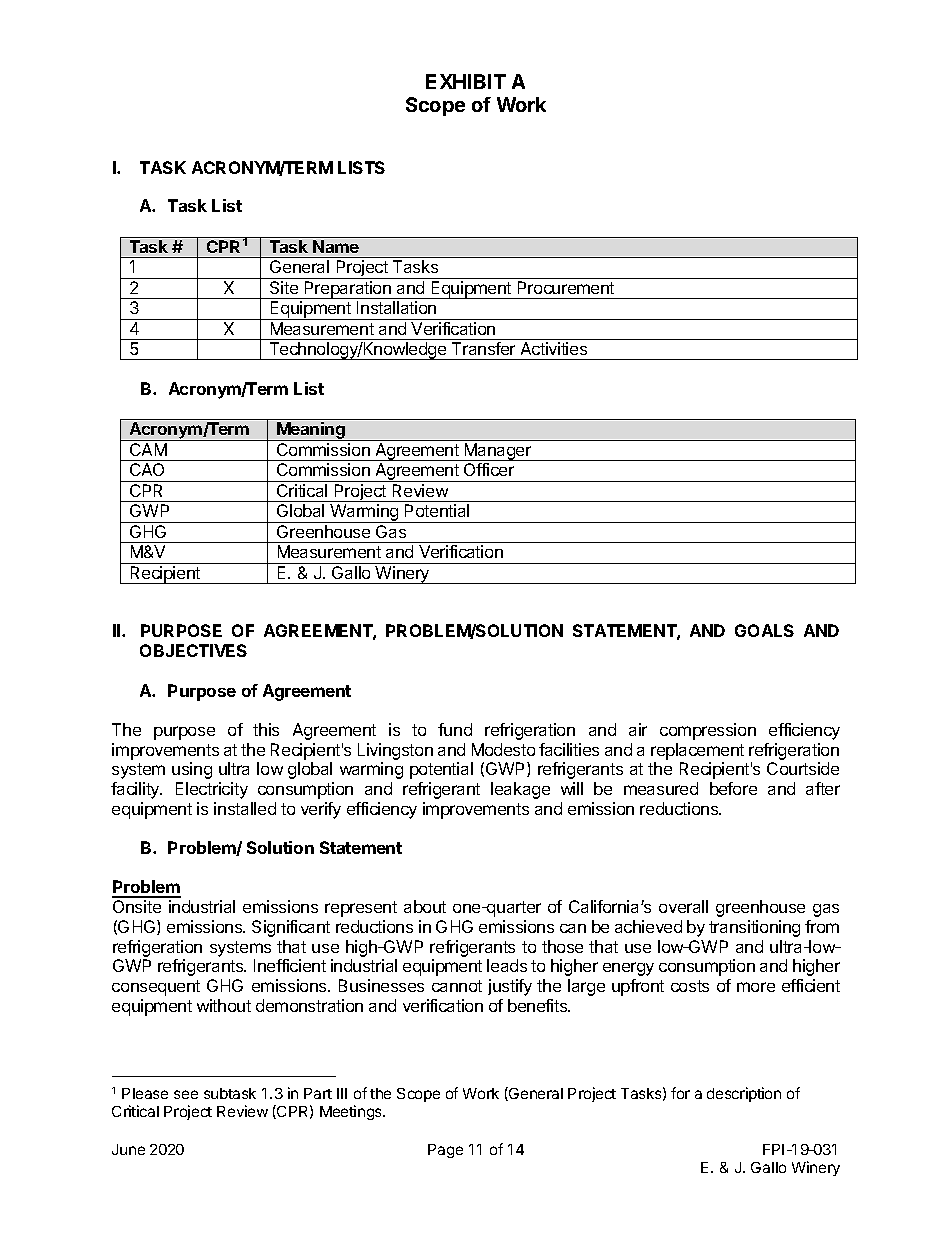 The height and width of the screenshot is (1233, 952). Describe the element at coordinates (503, 749) in the screenshot. I see `Modesto` at that location.
